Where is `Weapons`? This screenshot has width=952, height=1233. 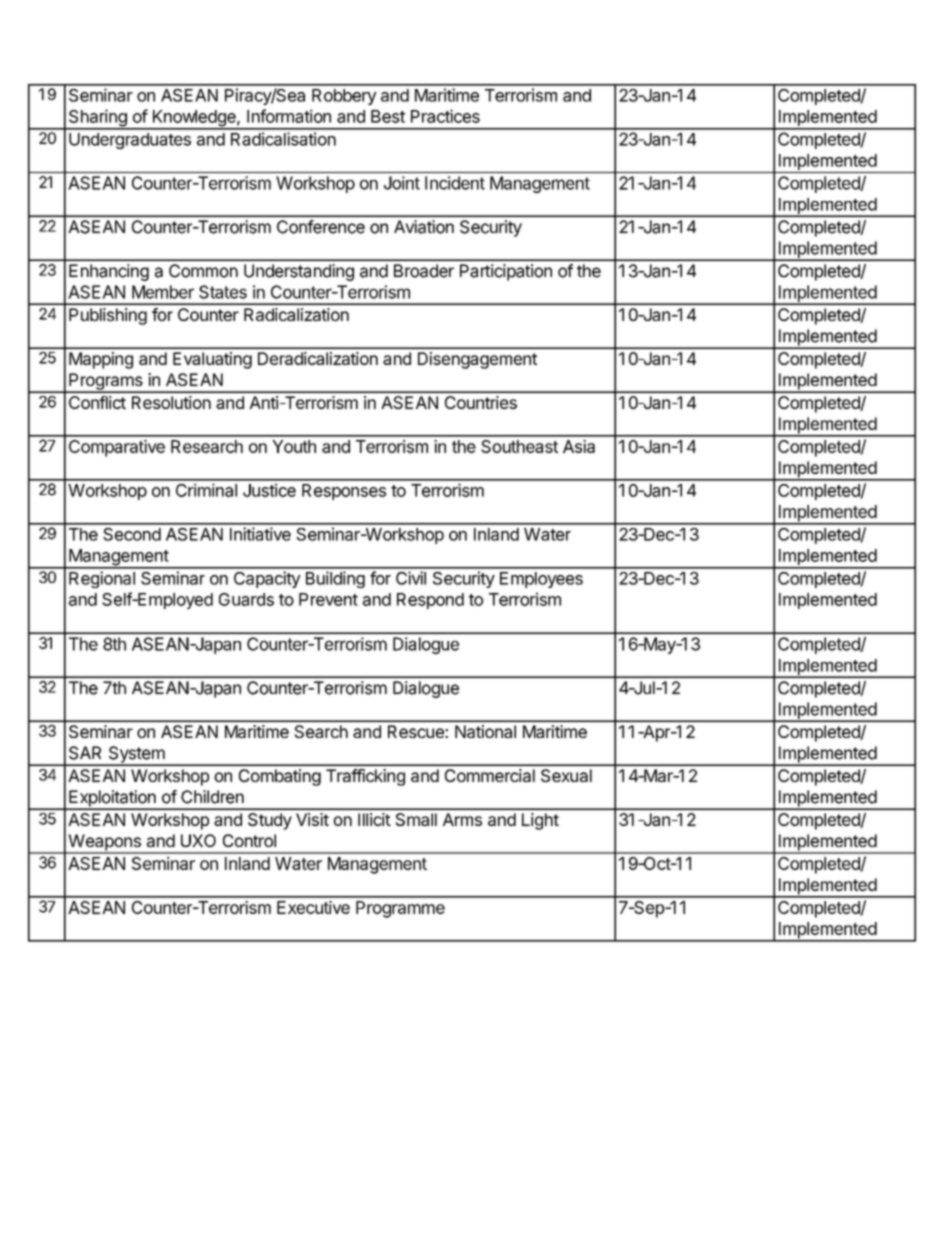 Weapons is located at coordinates (104, 843).
